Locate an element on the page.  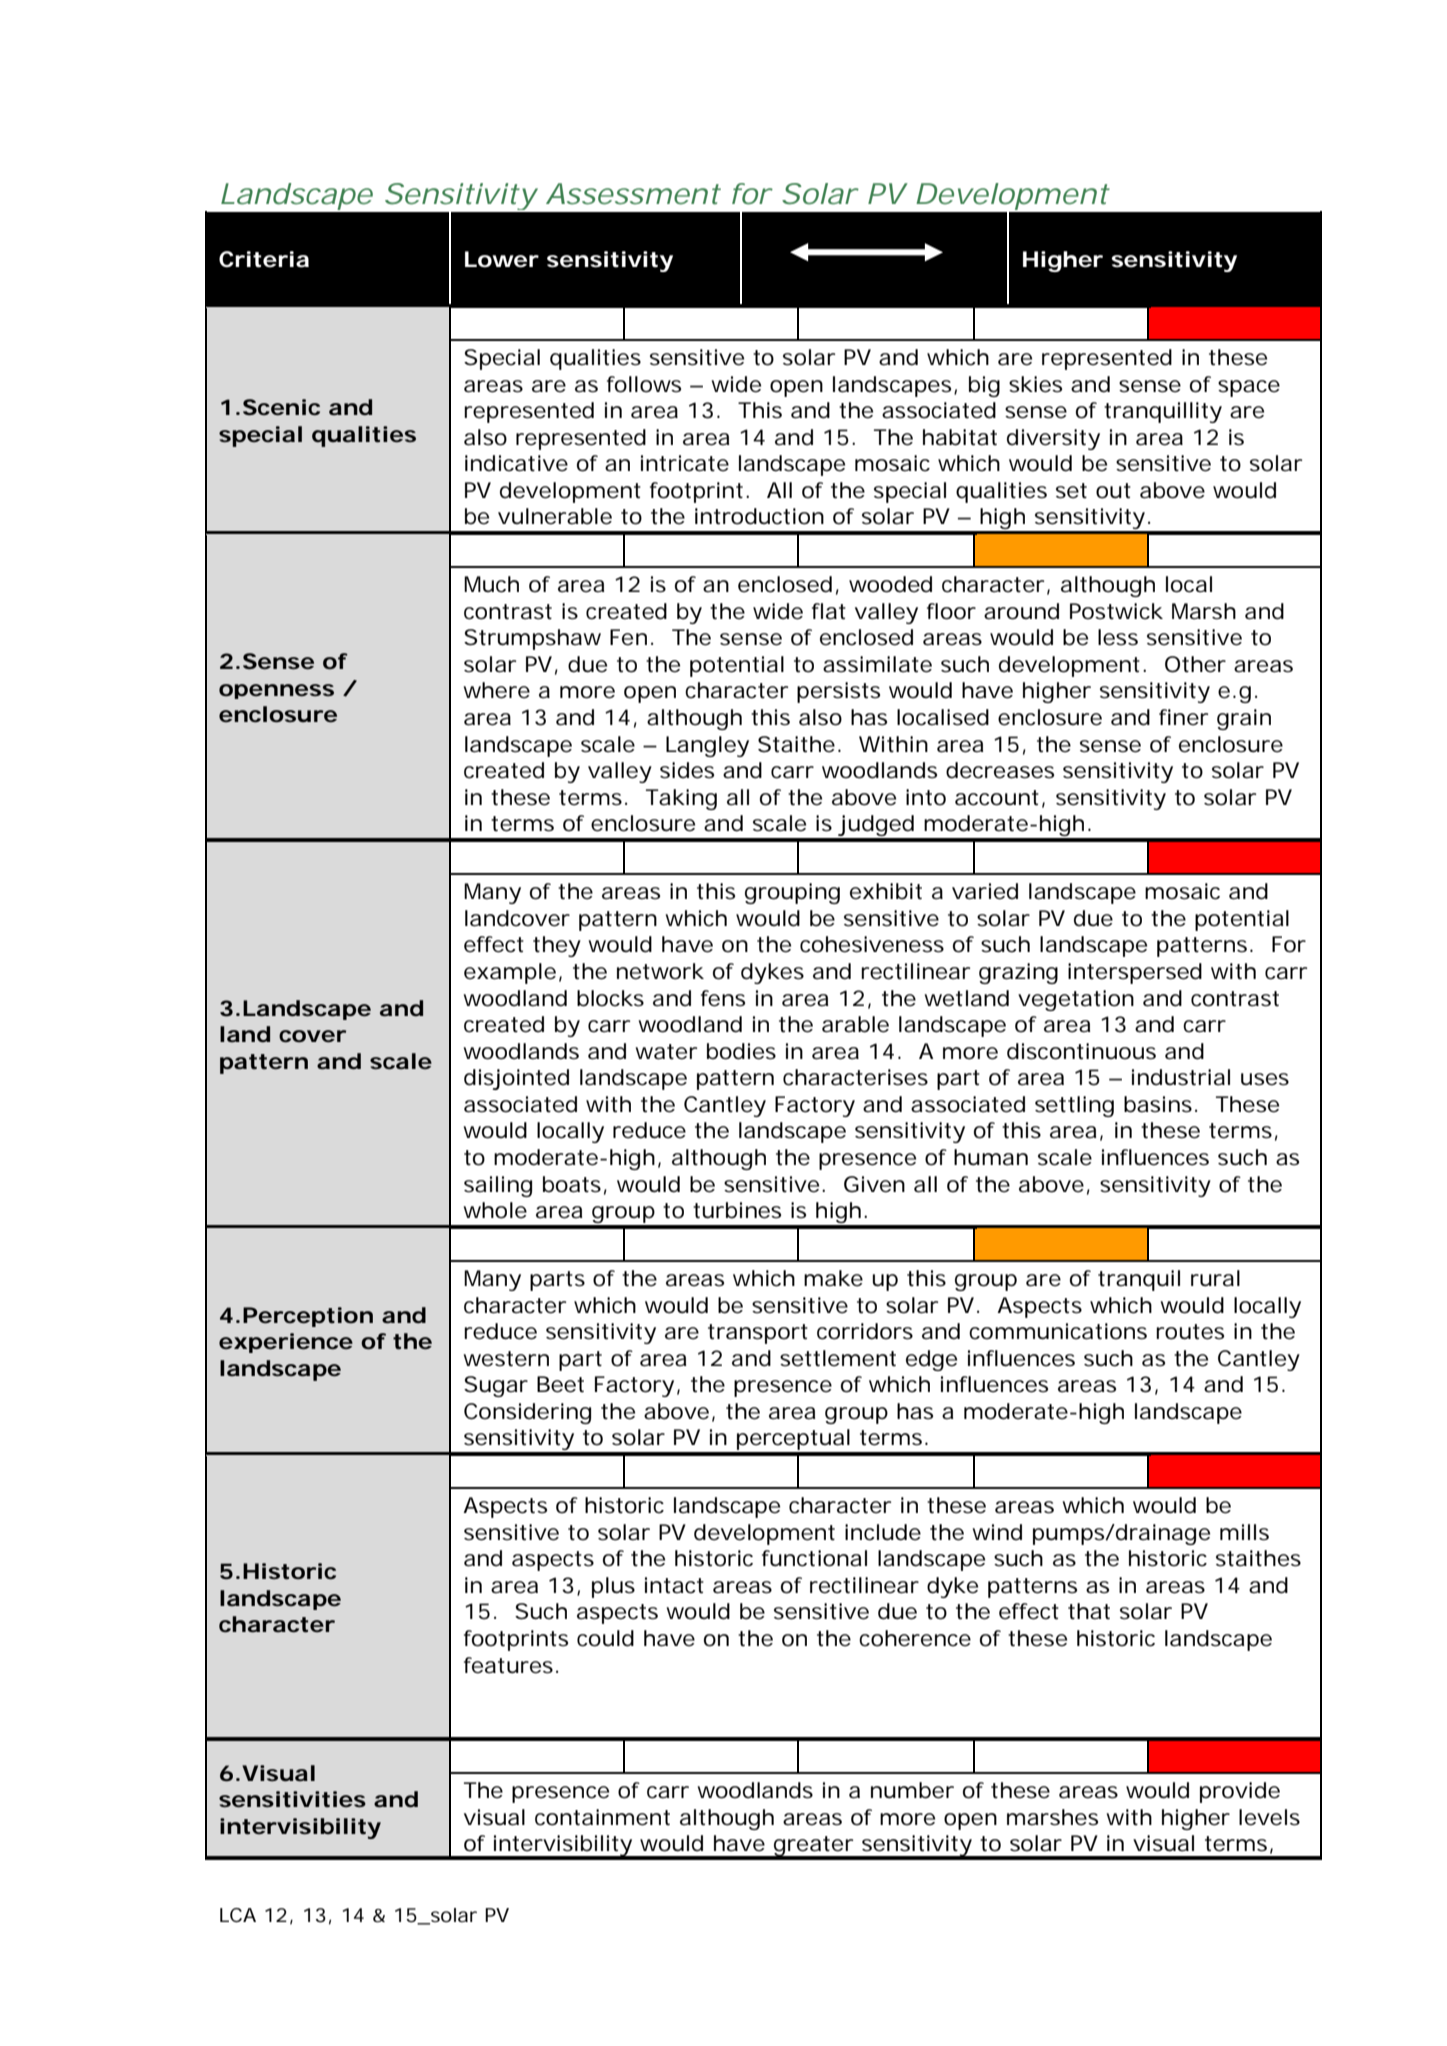
greater is located at coordinates (813, 1847).
